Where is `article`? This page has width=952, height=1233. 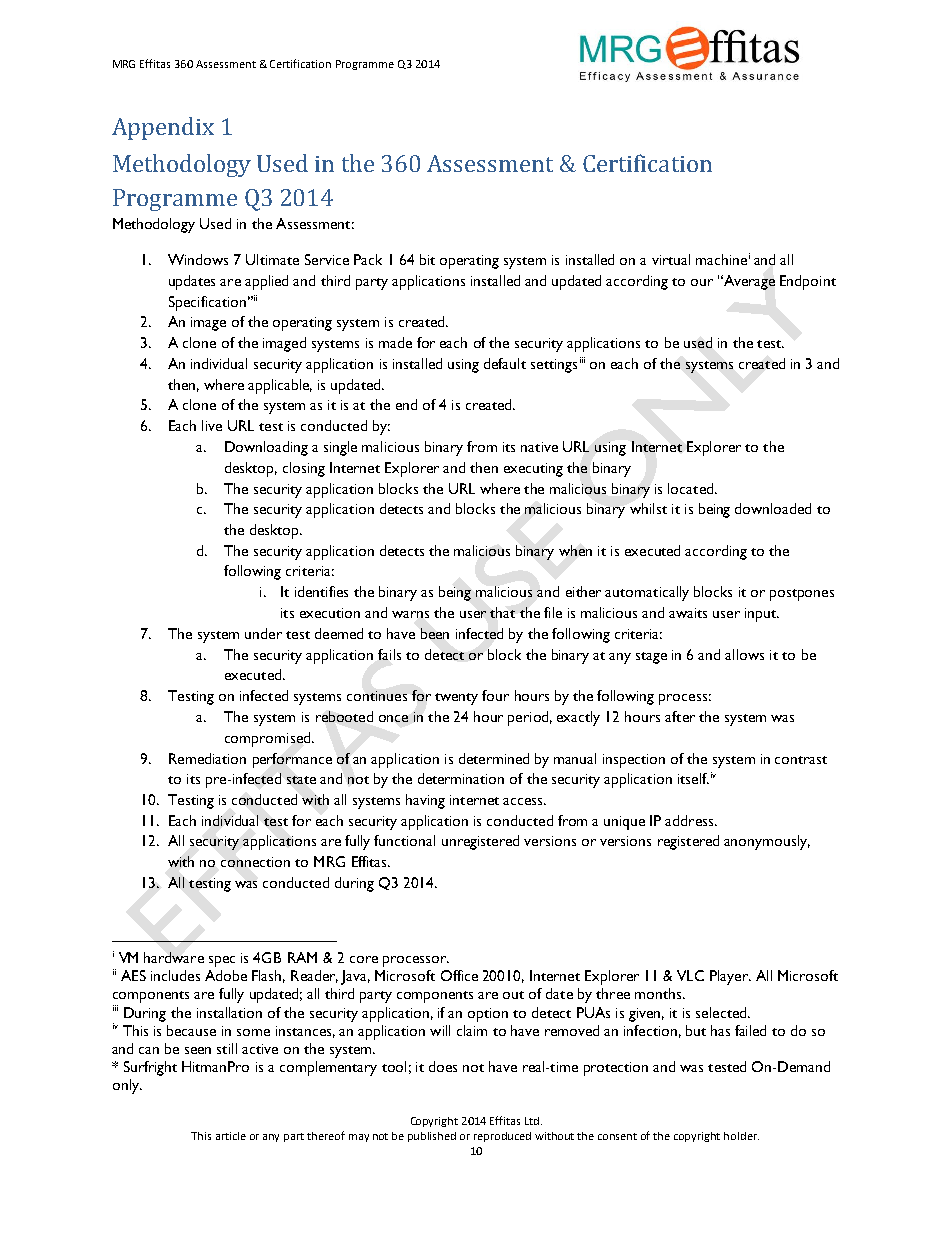
article is located at coordinates (231, 1136).
